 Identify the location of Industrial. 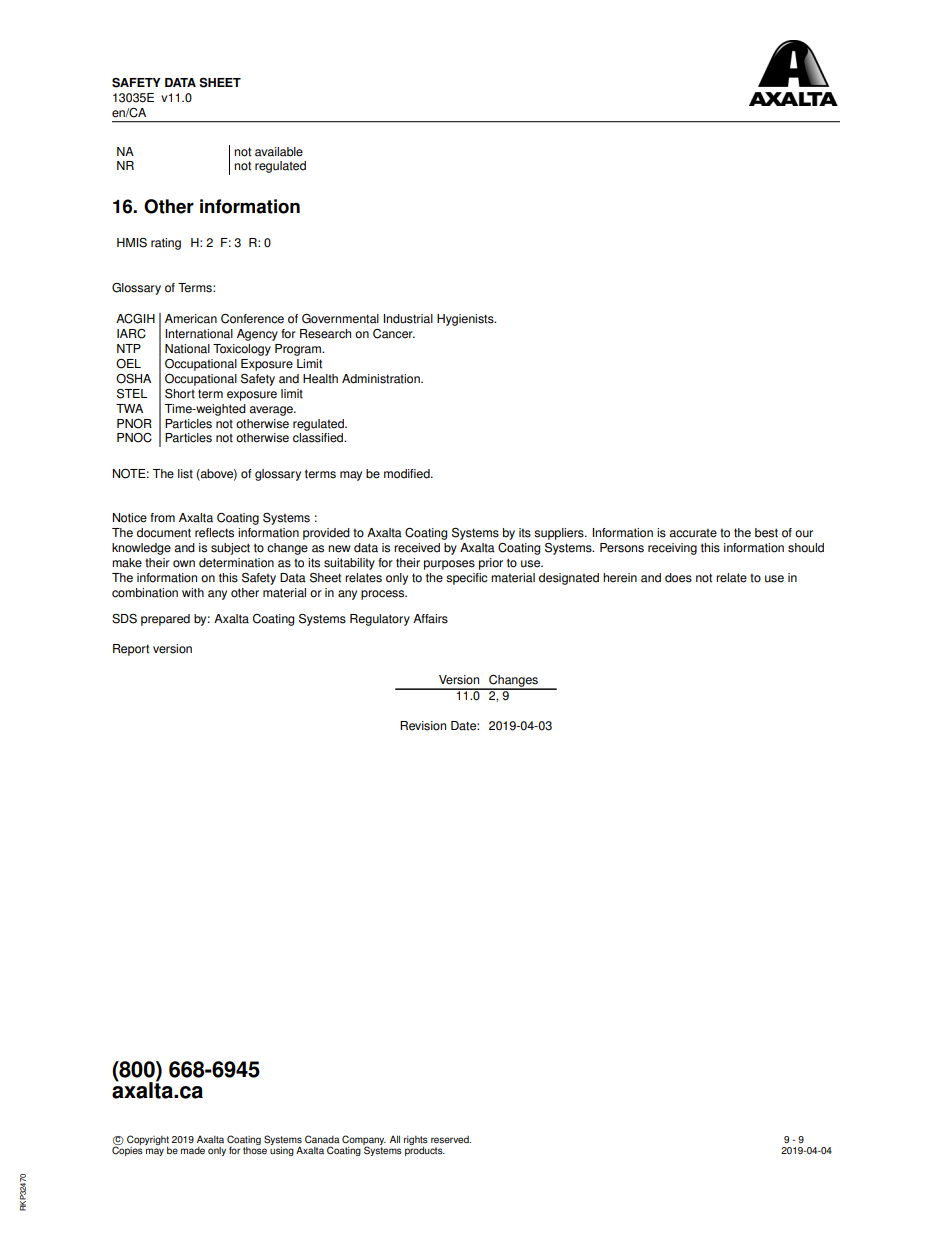
(408, 319).
